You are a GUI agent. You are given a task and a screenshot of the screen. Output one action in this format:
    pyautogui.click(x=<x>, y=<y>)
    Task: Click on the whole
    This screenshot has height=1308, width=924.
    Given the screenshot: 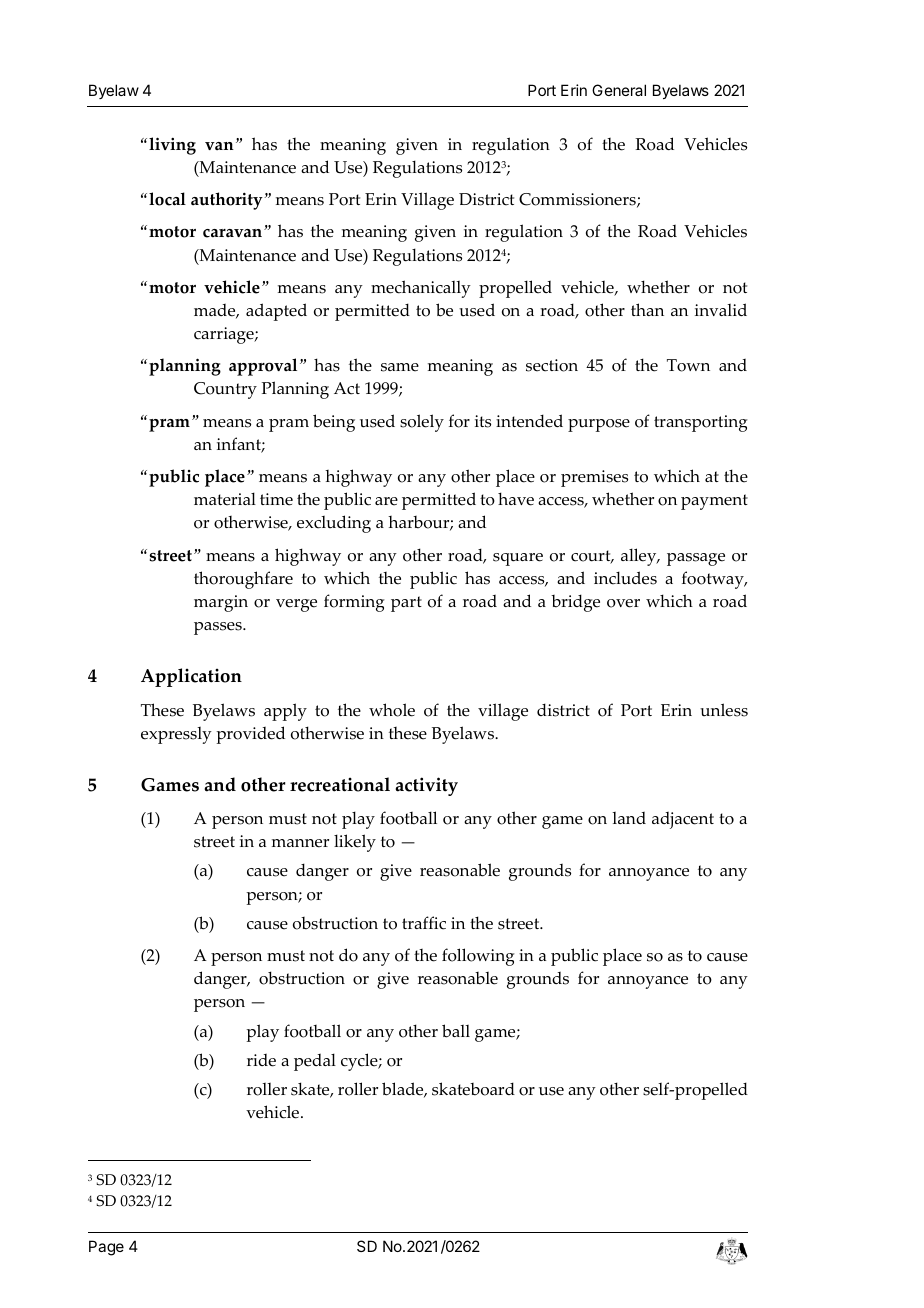 What is the action you would take?
    pyautogui.click(x=392, y=710)
